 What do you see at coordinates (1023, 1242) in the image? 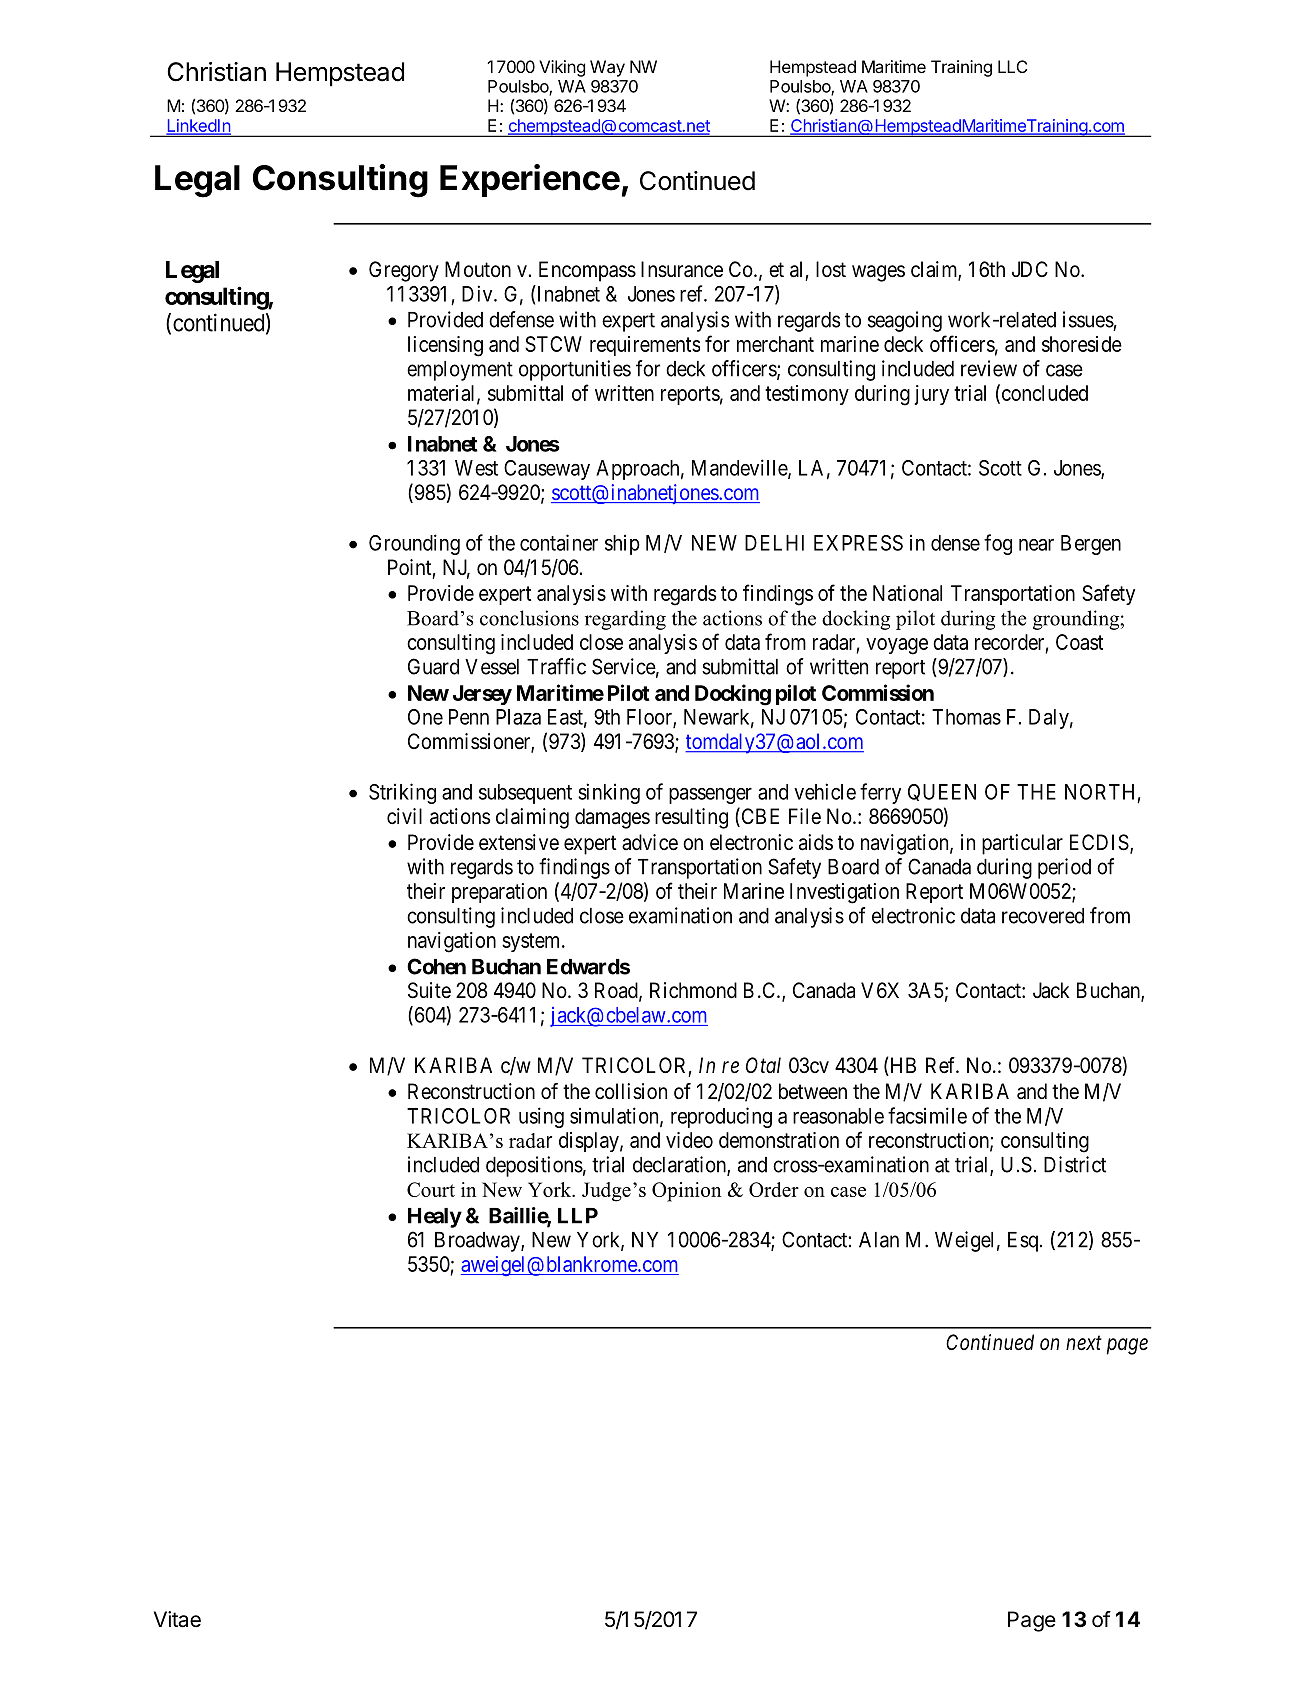
I see `Esq` at bounding box center [1023, 1242].
